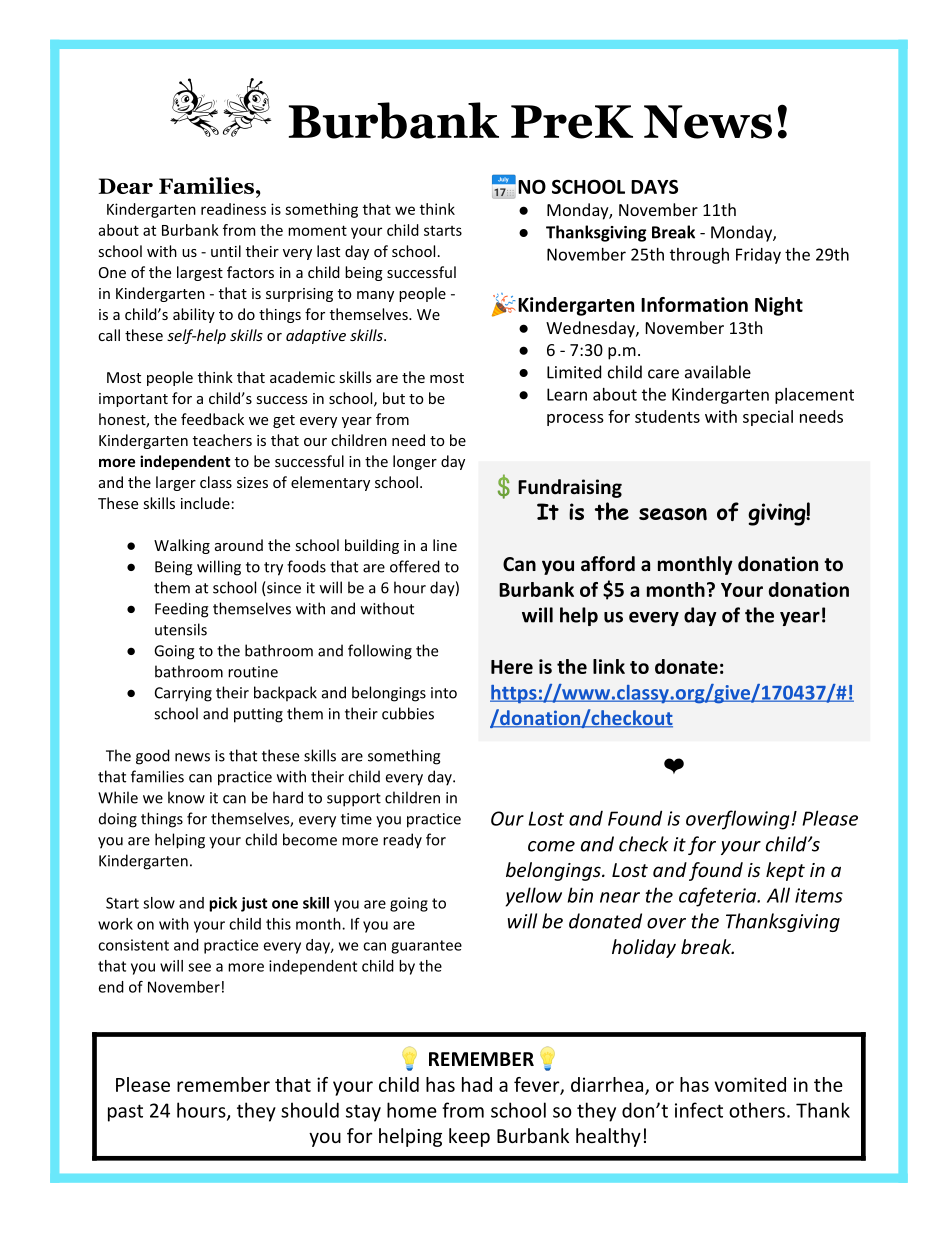  Describe the element at coordinates (153, 757) in the page. I see `good` at that location.
